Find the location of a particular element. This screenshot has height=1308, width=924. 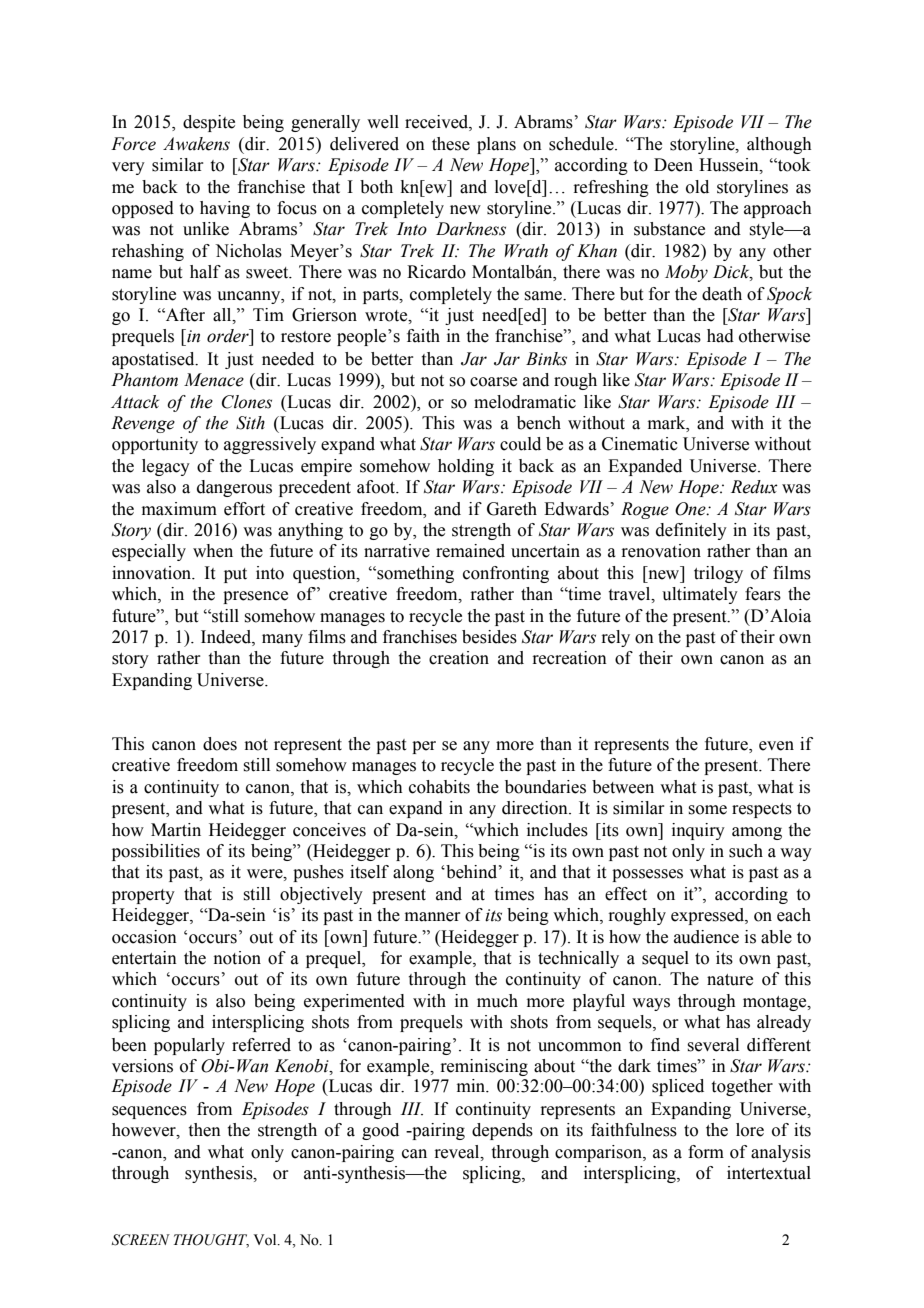

besides is located at coordinates (489, 637).
